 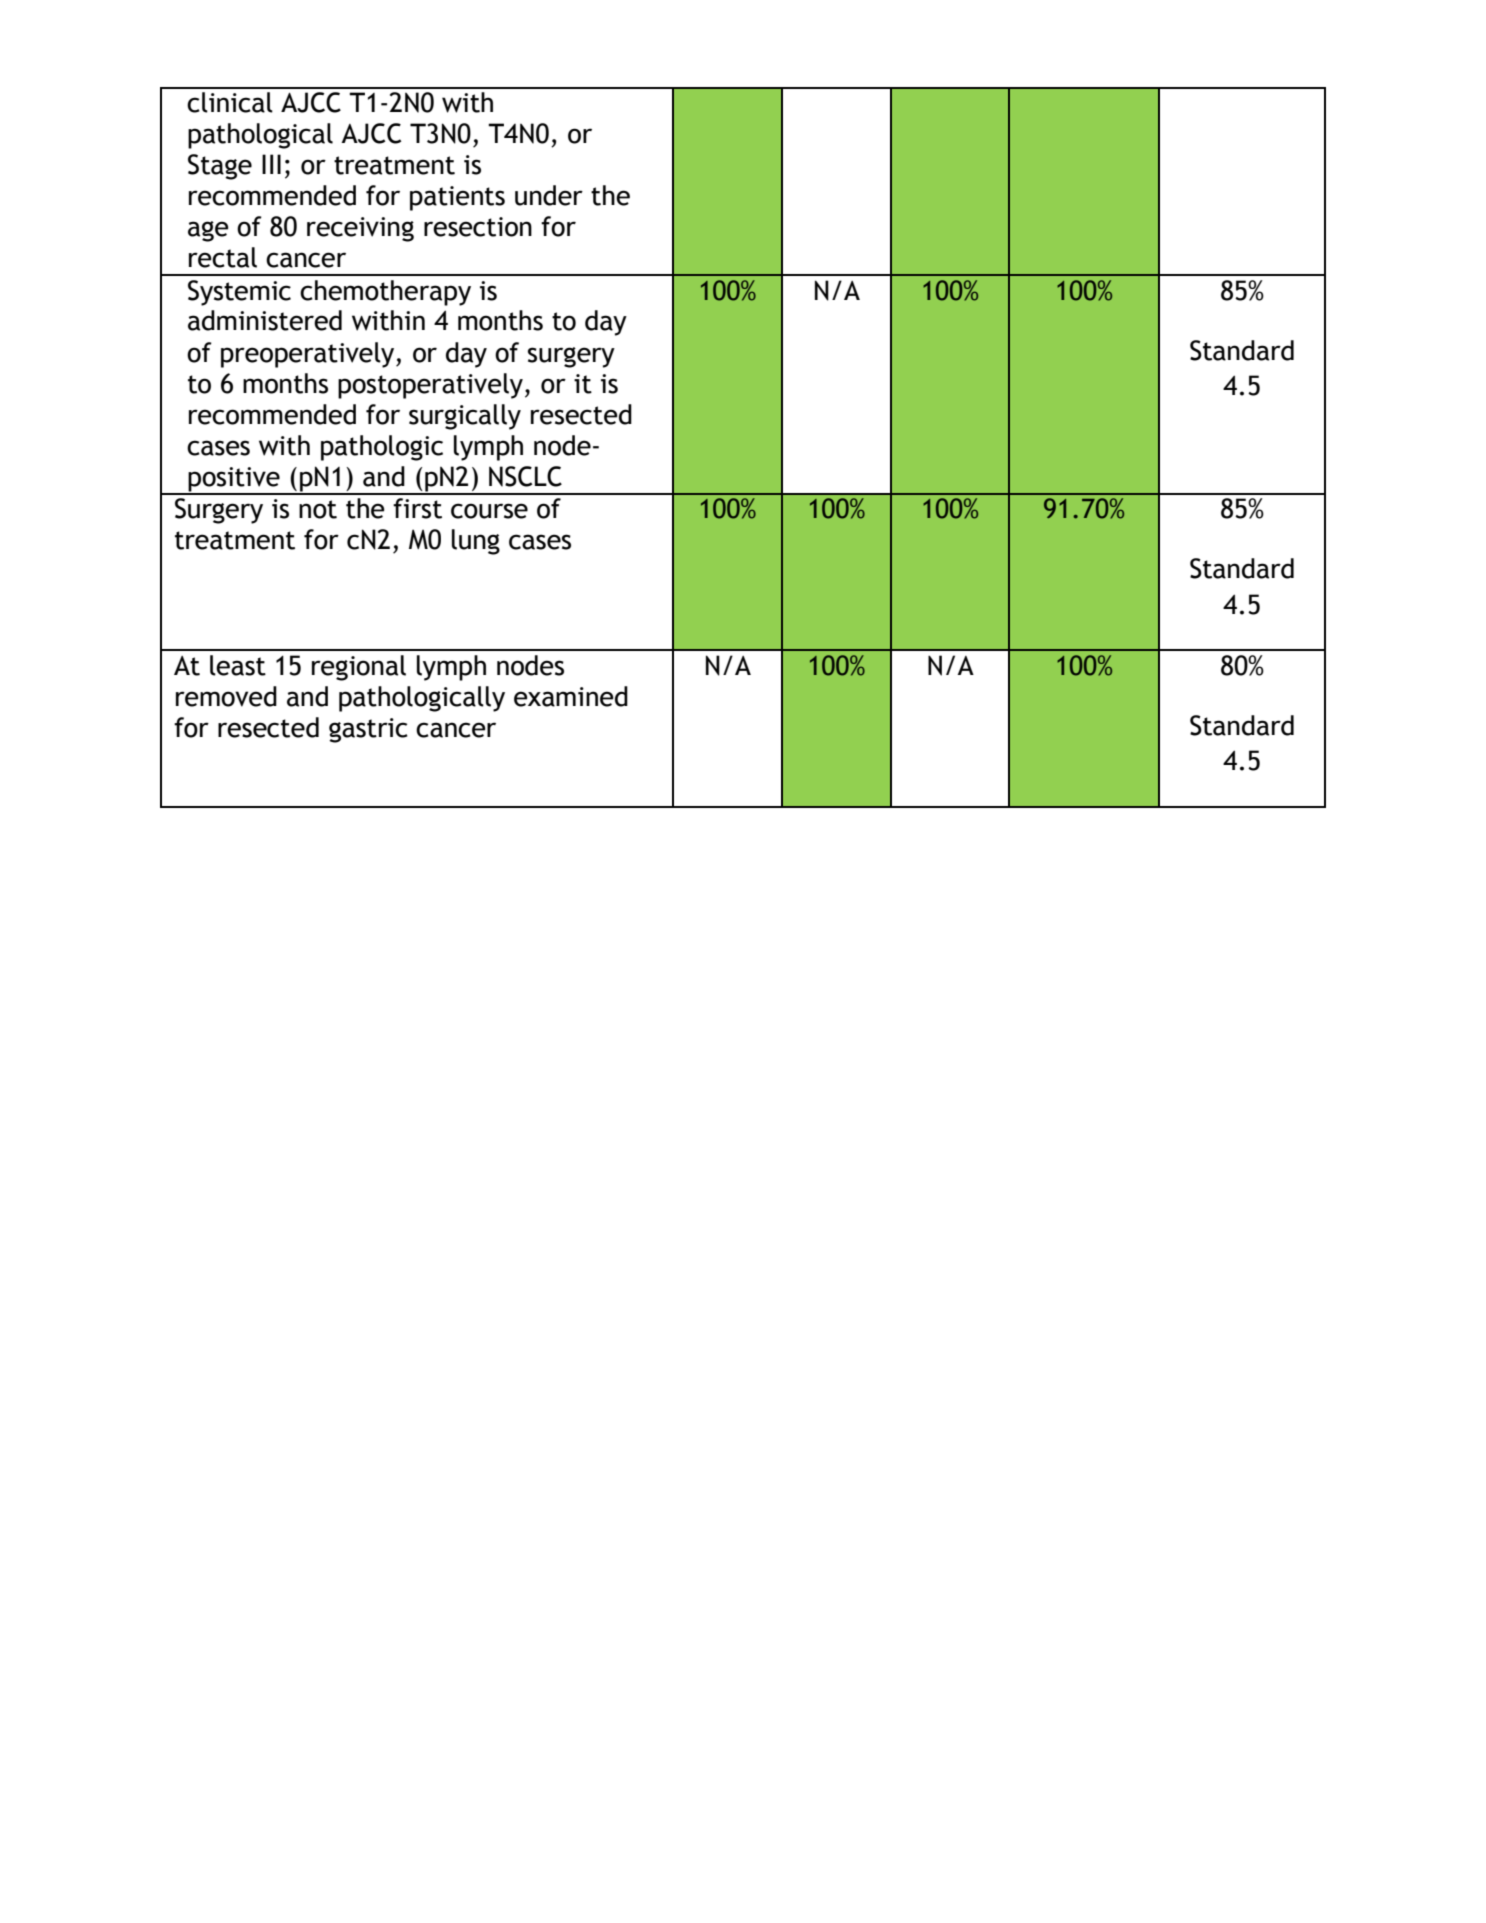 I want to click on course, so click(x=489, y=511).
